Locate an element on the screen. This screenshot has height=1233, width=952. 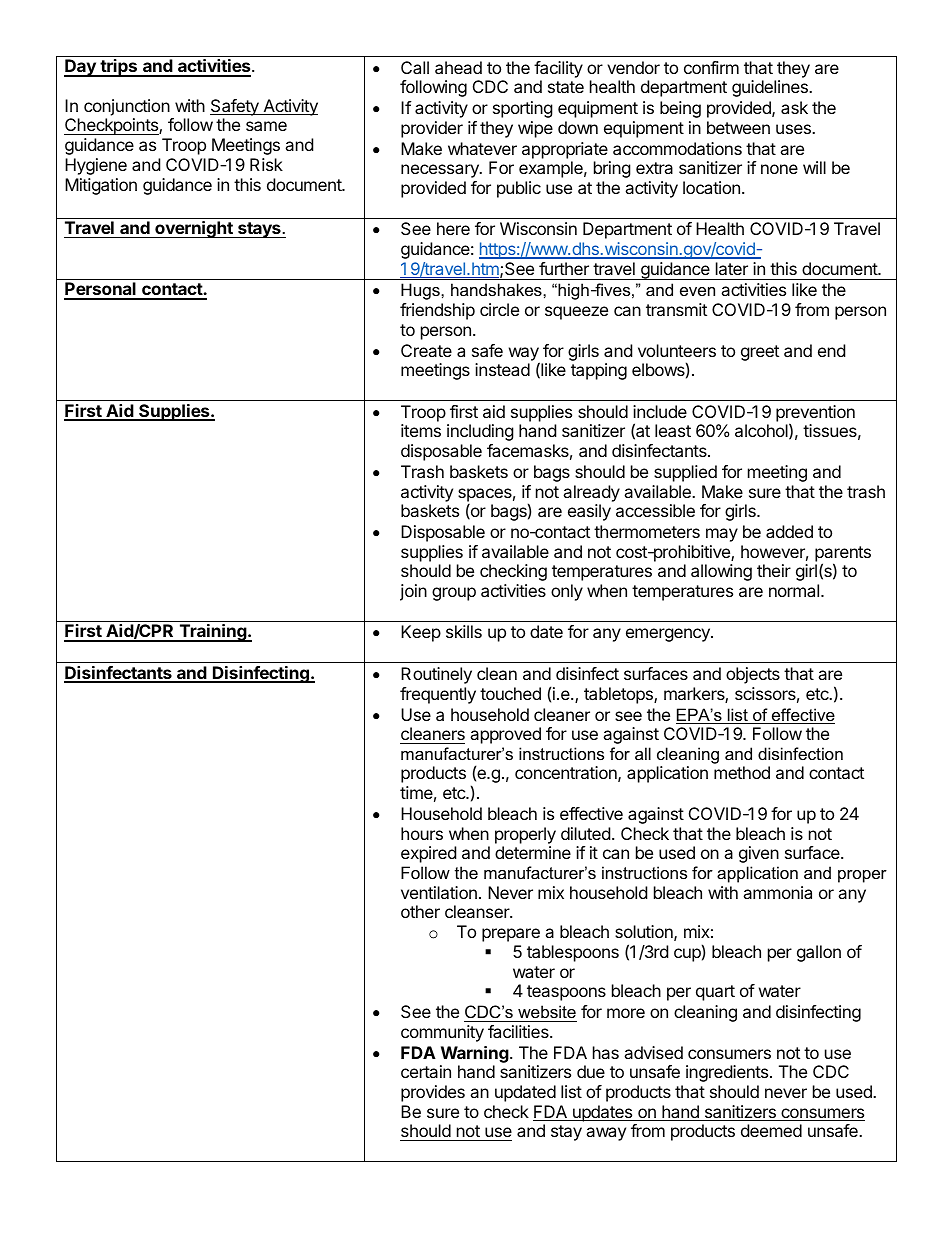
guidelines is located at coordinates (771, 88).
